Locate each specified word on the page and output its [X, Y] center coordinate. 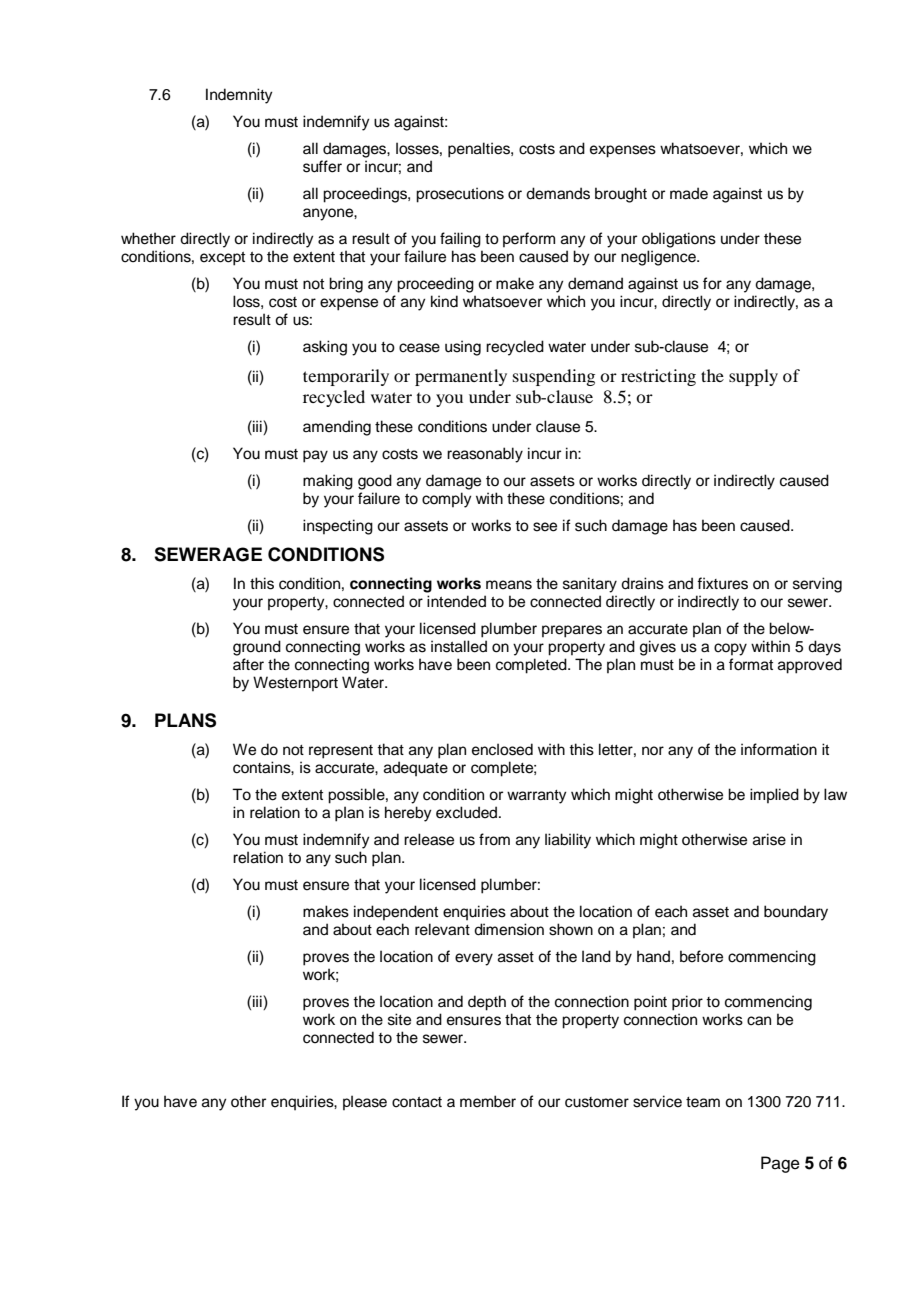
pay [315, 456]
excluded [468, 812]
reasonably [485, 455]
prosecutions [460, 195]
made [689, 193]
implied [774, 795]
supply [753, 377]
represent [341, 752]
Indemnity [239, 96]
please [365, 1102]
